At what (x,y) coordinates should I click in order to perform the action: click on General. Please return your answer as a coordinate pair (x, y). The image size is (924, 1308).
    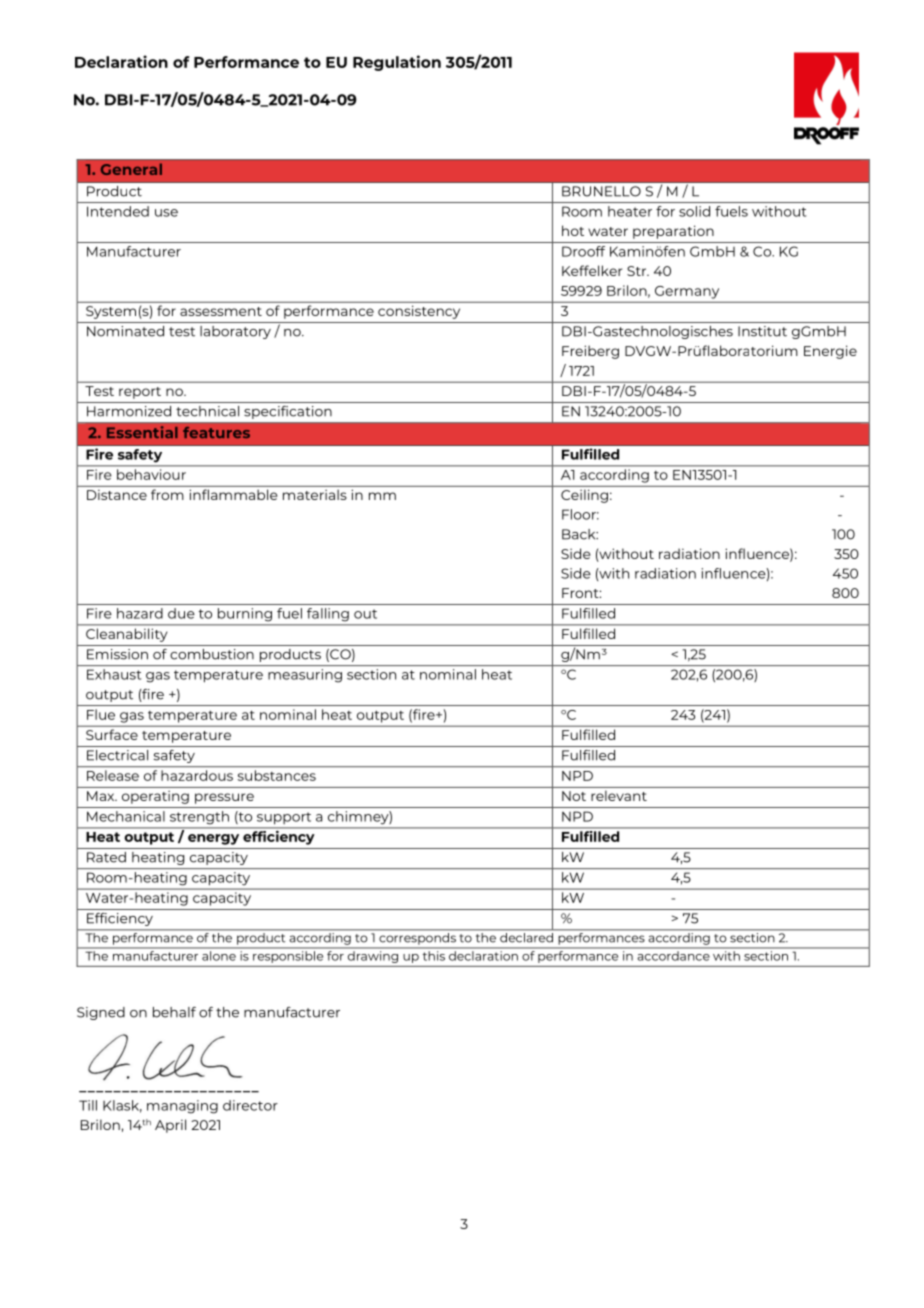
    Looking at the image, I should click on (131, 169).
